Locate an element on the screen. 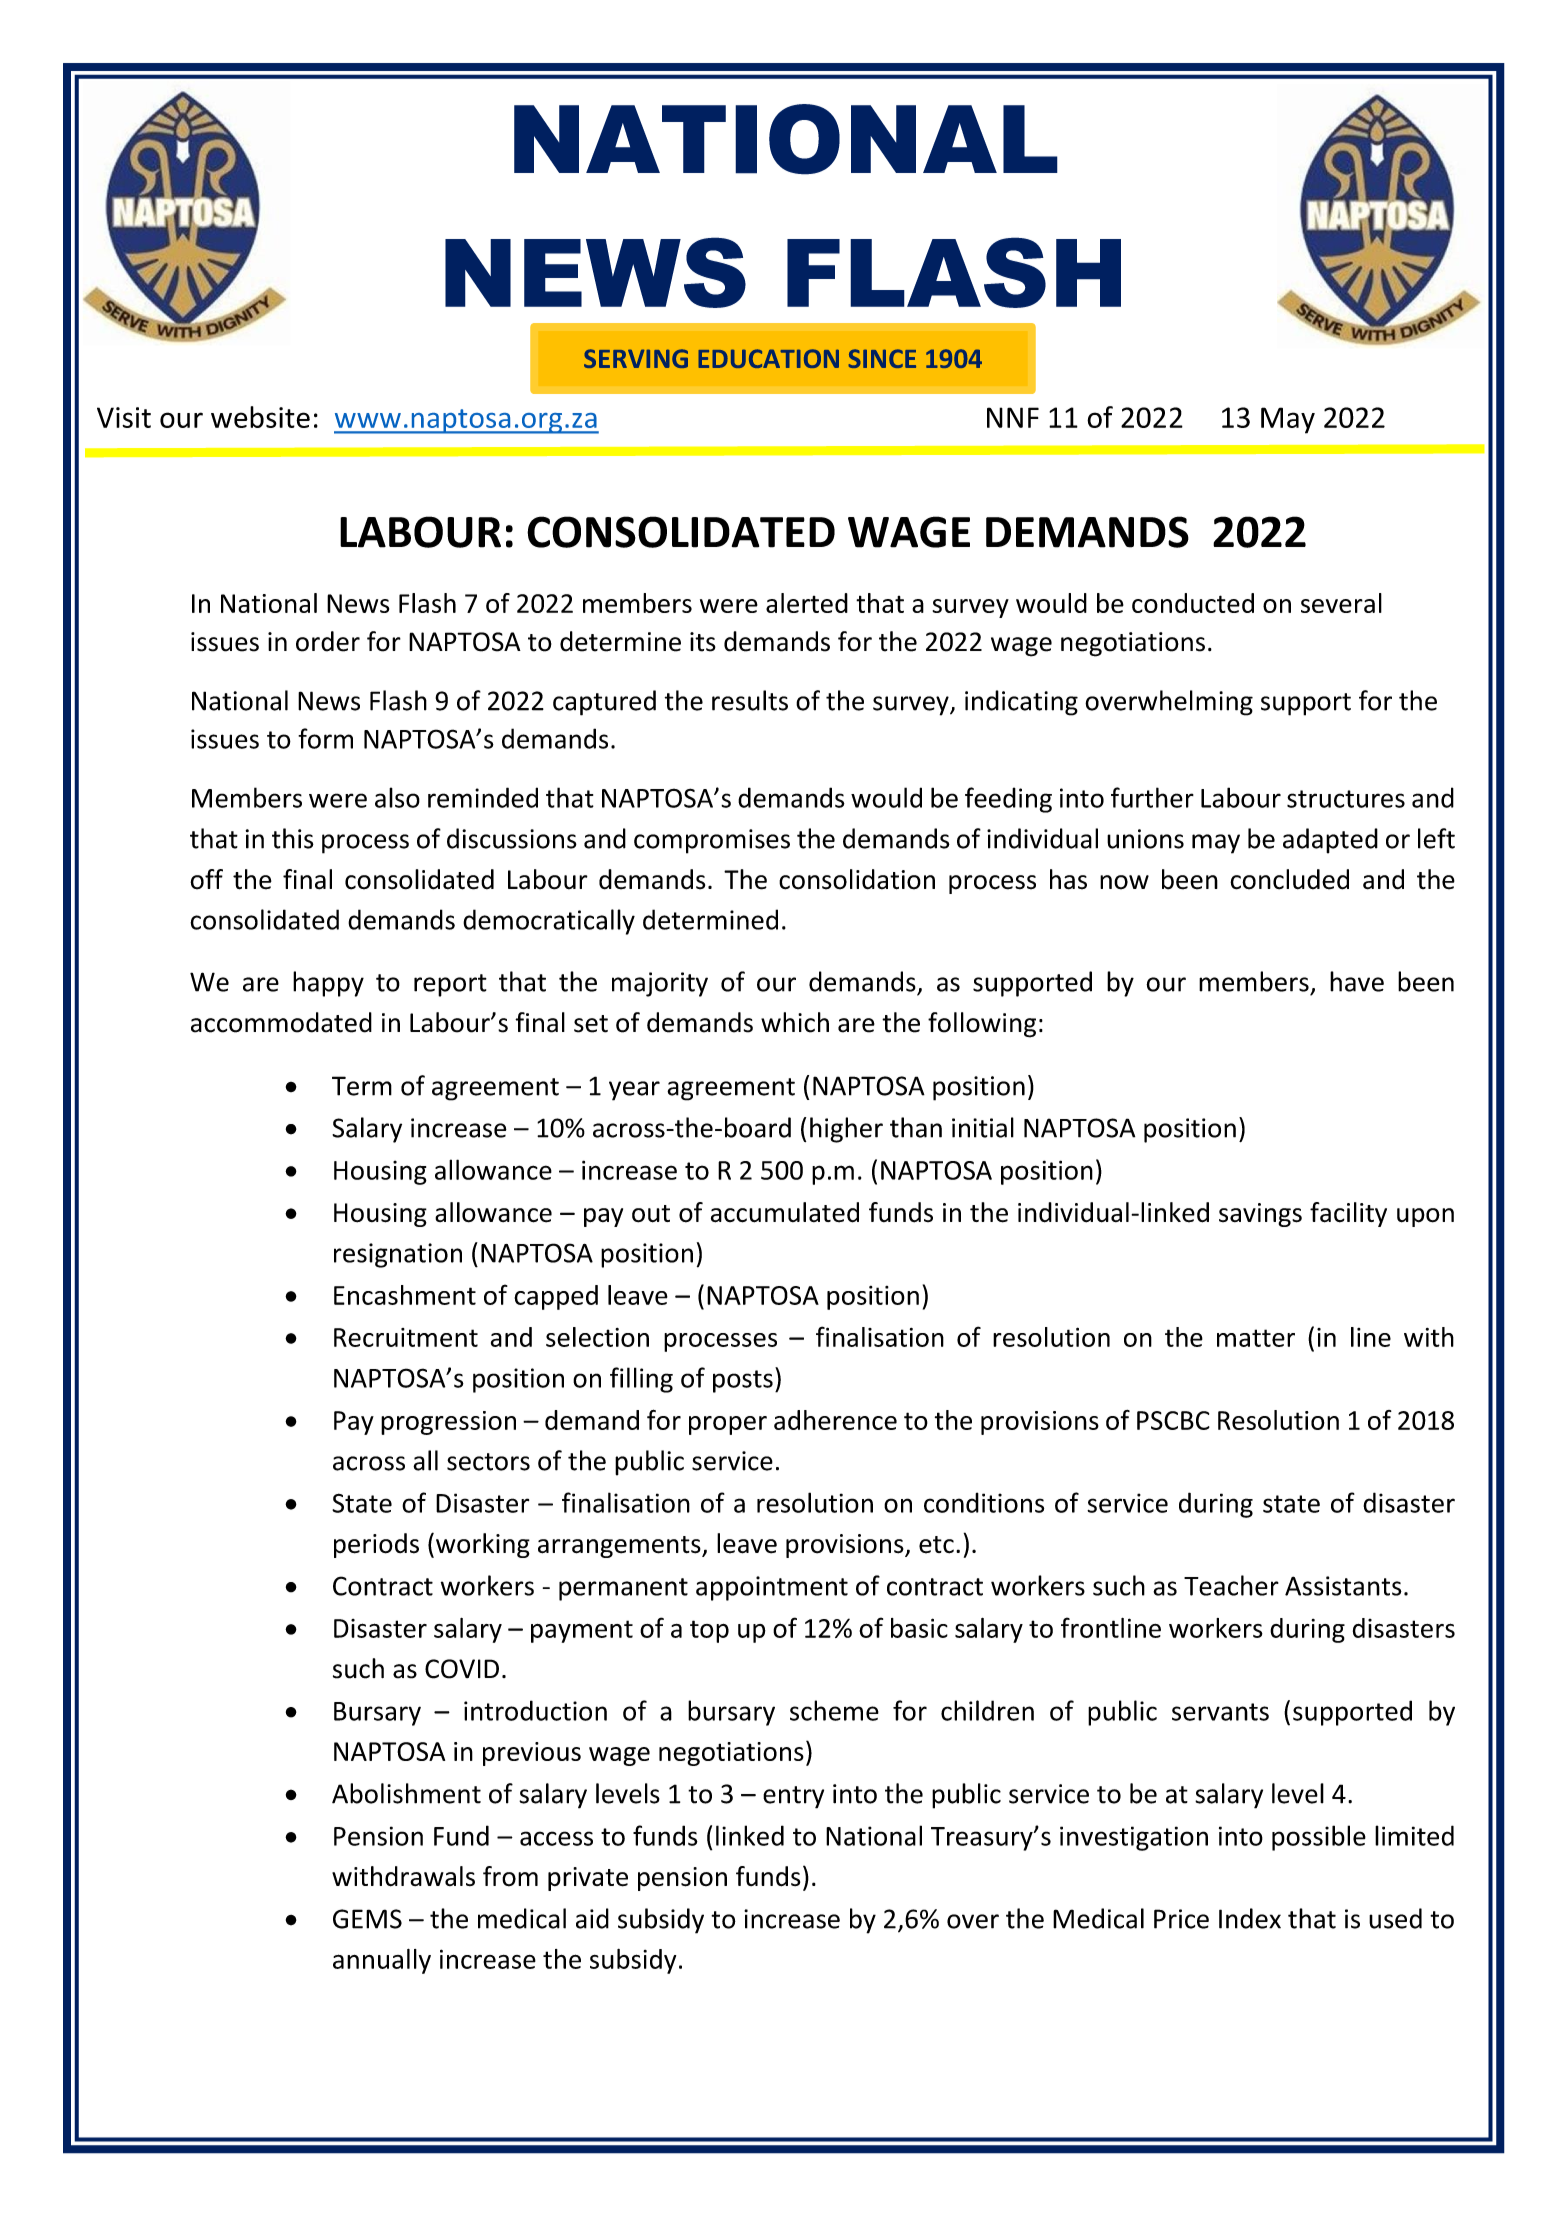 The width and height of the screenshot is (1567, 2216). Teacher is located at coordinates (1231, 1585).
